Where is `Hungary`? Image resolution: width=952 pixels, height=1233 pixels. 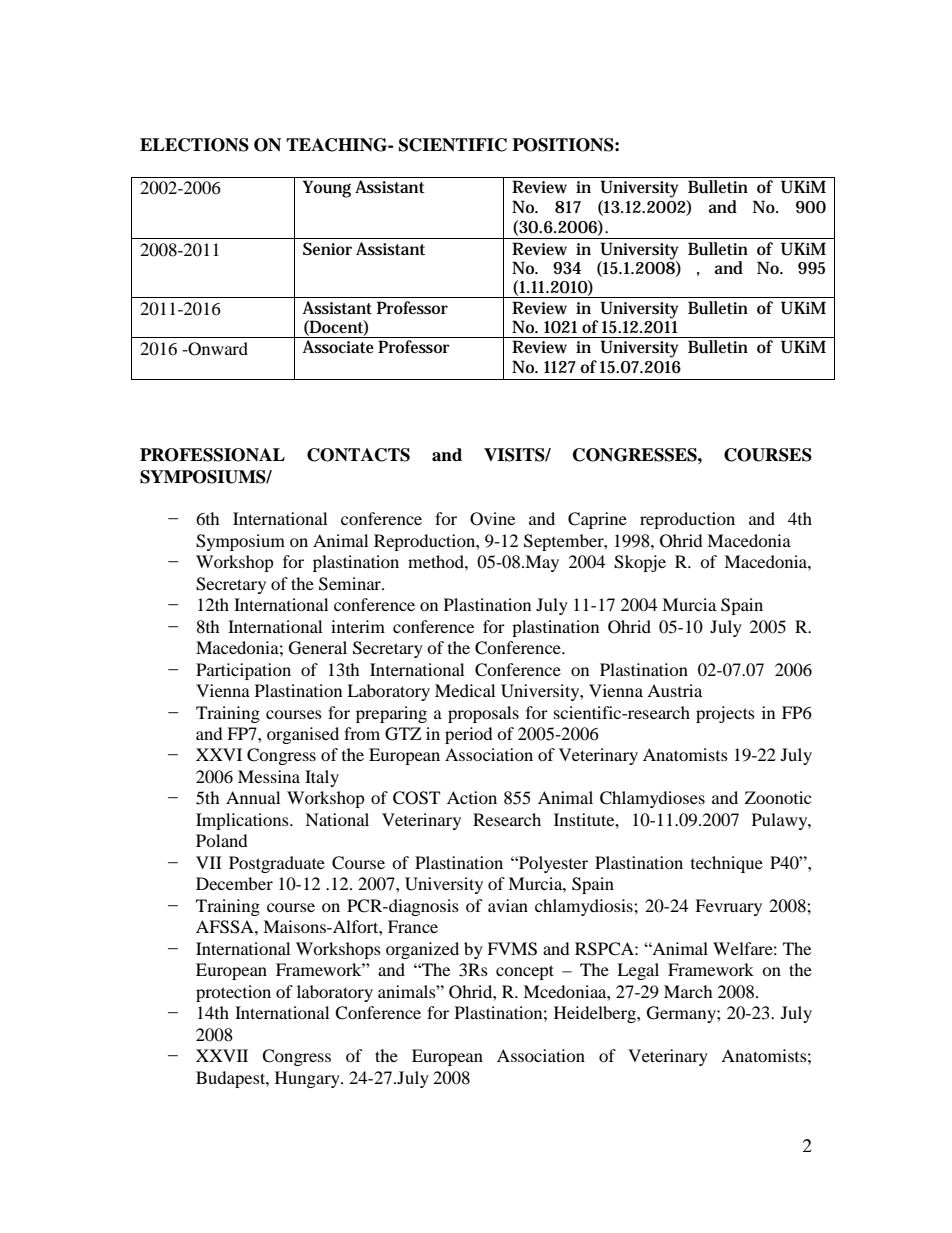 Hungary is located at coordinates (308, 1079).
